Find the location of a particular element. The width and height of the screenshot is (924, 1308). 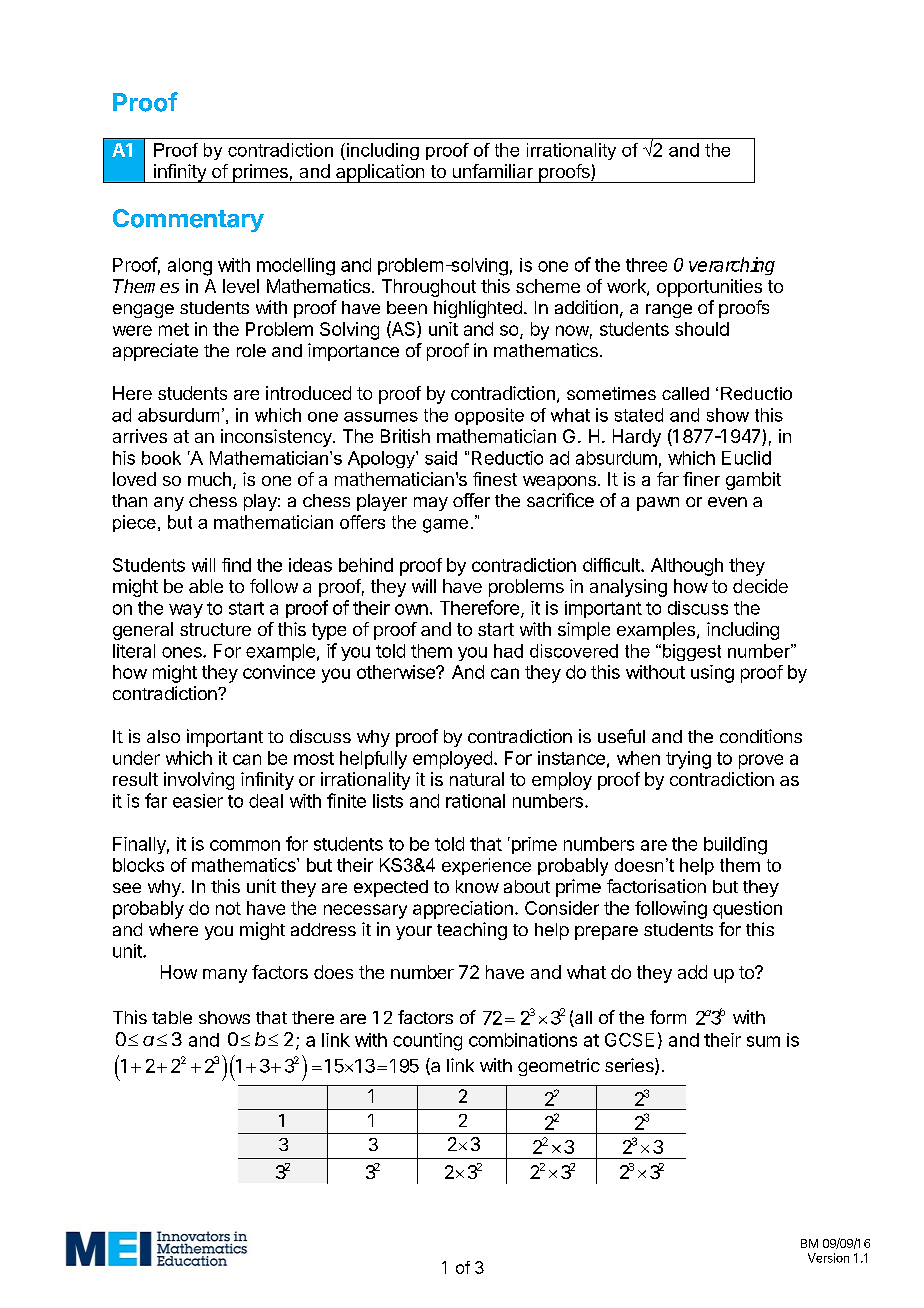

counting is located at coordinates (427, 1042).
